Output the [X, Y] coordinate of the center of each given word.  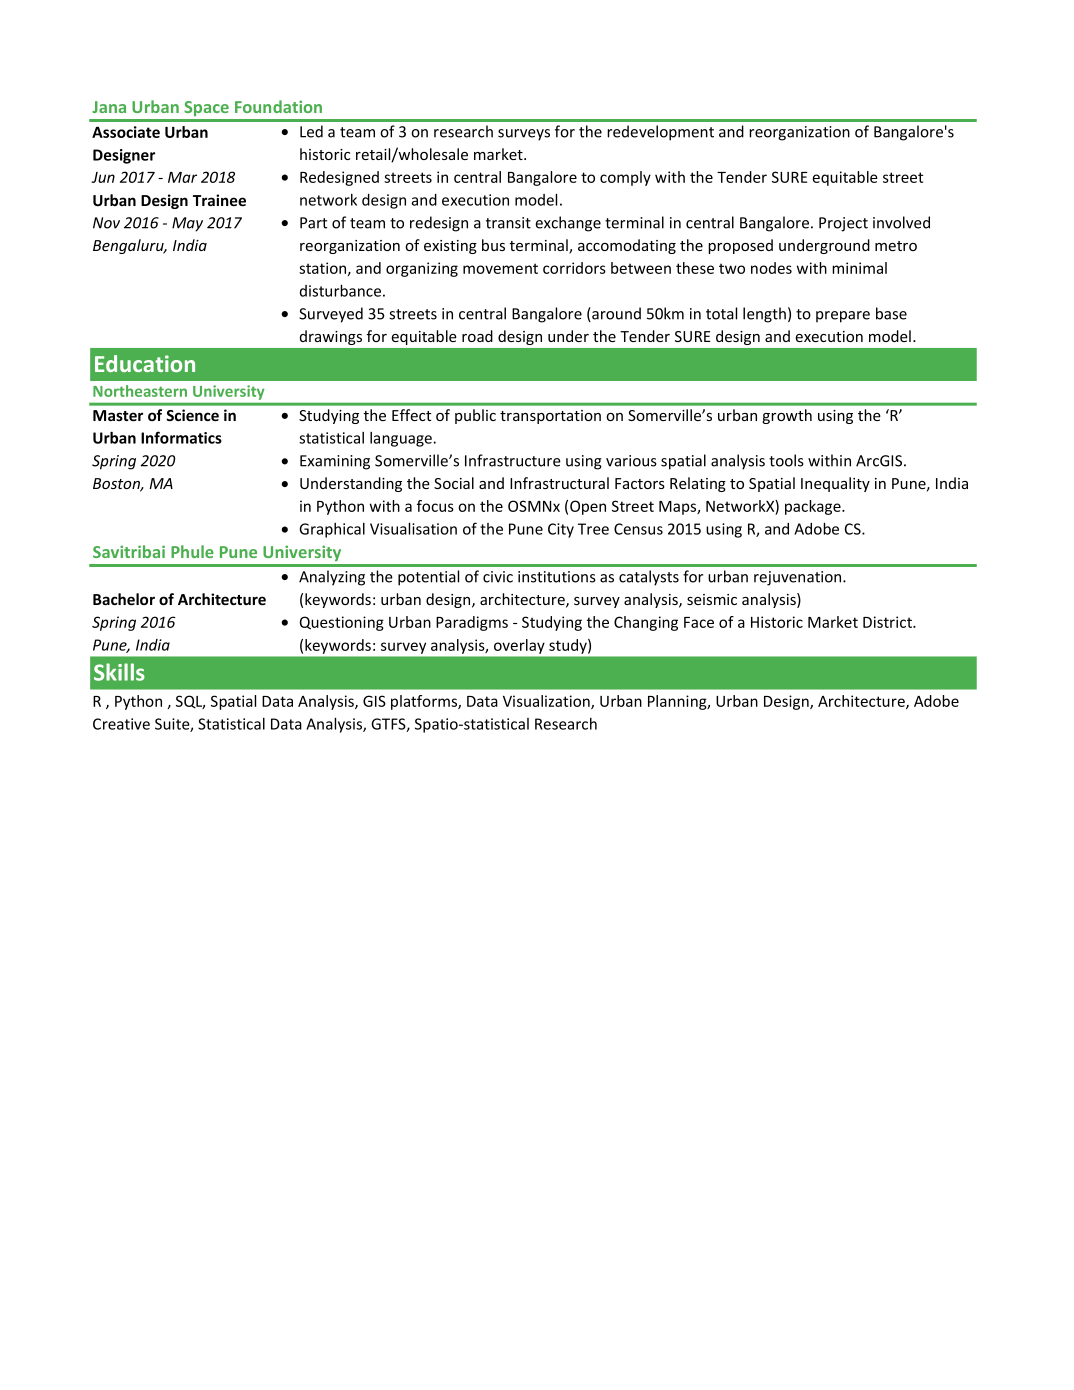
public [475, 416]
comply [625, 178]
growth [787, 416]
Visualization [547, 702]
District [888, 622]
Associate [126, 132]
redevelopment [660, 133]
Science [192, 415]
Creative [121, 724]
